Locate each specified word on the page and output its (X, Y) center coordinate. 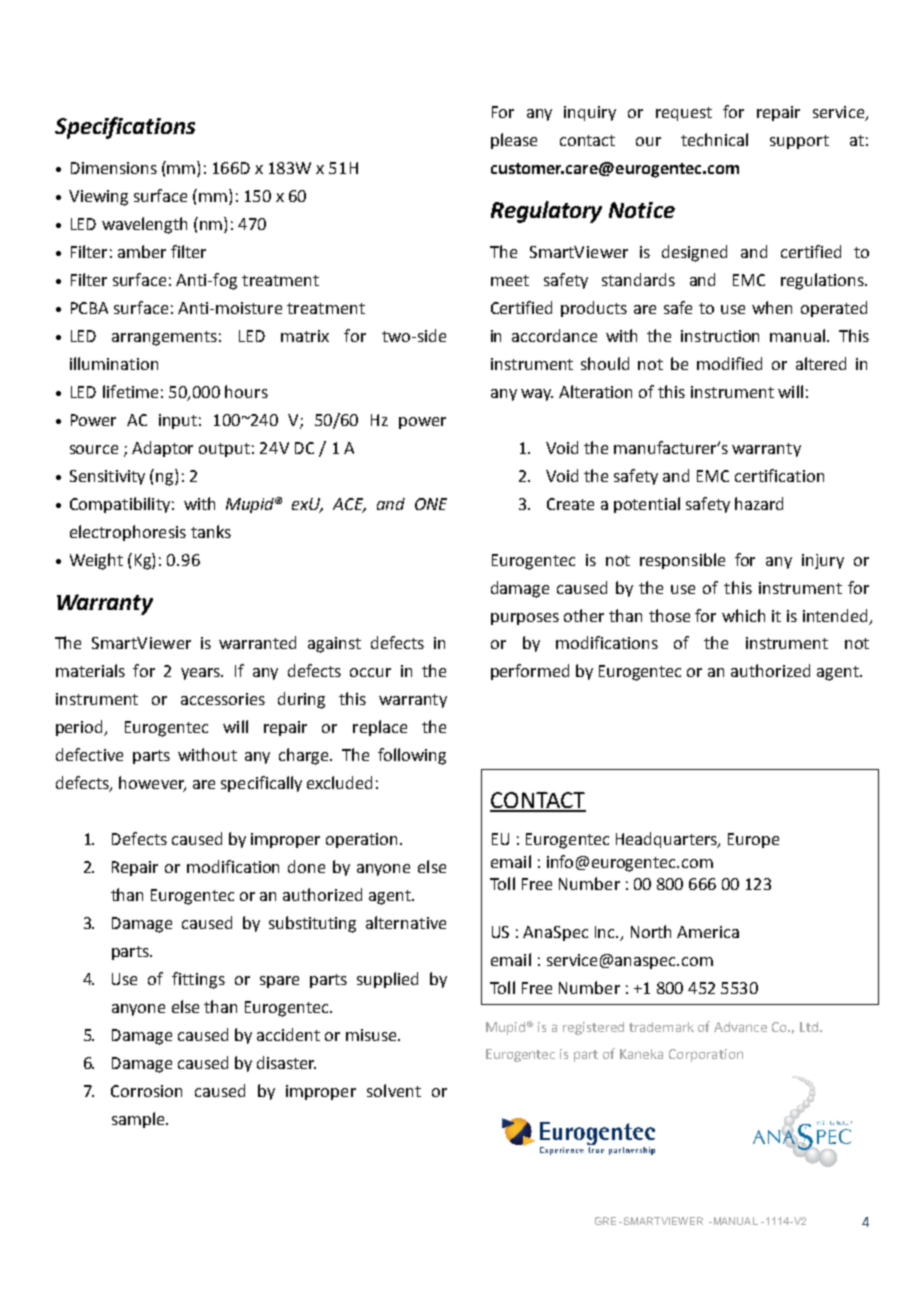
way (537, 395)
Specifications (125, 128)
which (743, 615)
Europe (753, 840)
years (201, 674)
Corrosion (146, 1091)
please (514, 141)
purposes (525, 619)
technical (714, 139)
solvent (394, 1090)
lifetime (130, 391)
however (152, 784)
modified (729, 363)
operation (361, 840)
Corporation (706, 1055)
